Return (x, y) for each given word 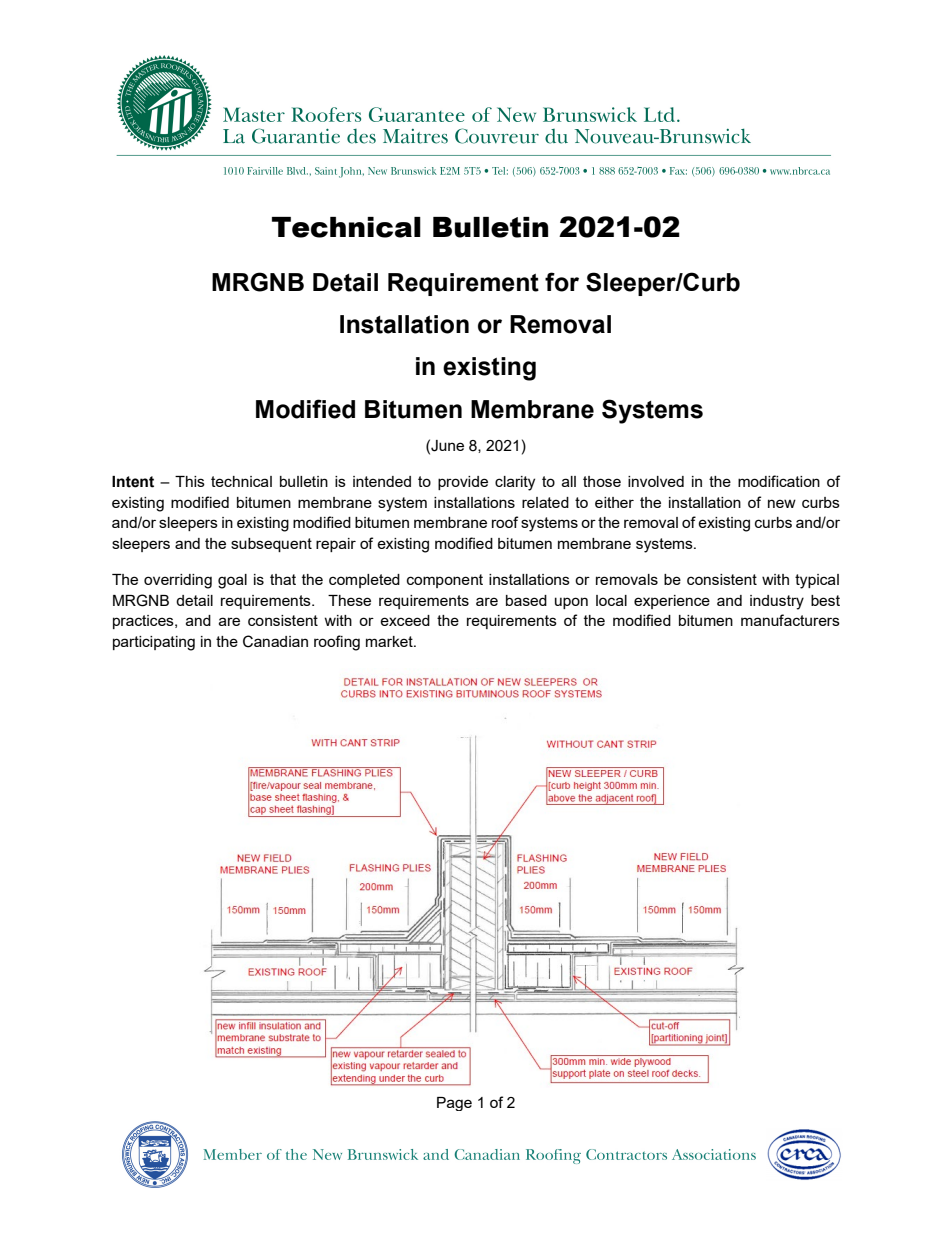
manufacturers (790, 620)
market (390, 641)
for (562, 282)
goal (232, 581)
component (445, 581)
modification (779, 481)
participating (154, 643)
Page (454, 1104)
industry (777, 602)
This (190, 481)
